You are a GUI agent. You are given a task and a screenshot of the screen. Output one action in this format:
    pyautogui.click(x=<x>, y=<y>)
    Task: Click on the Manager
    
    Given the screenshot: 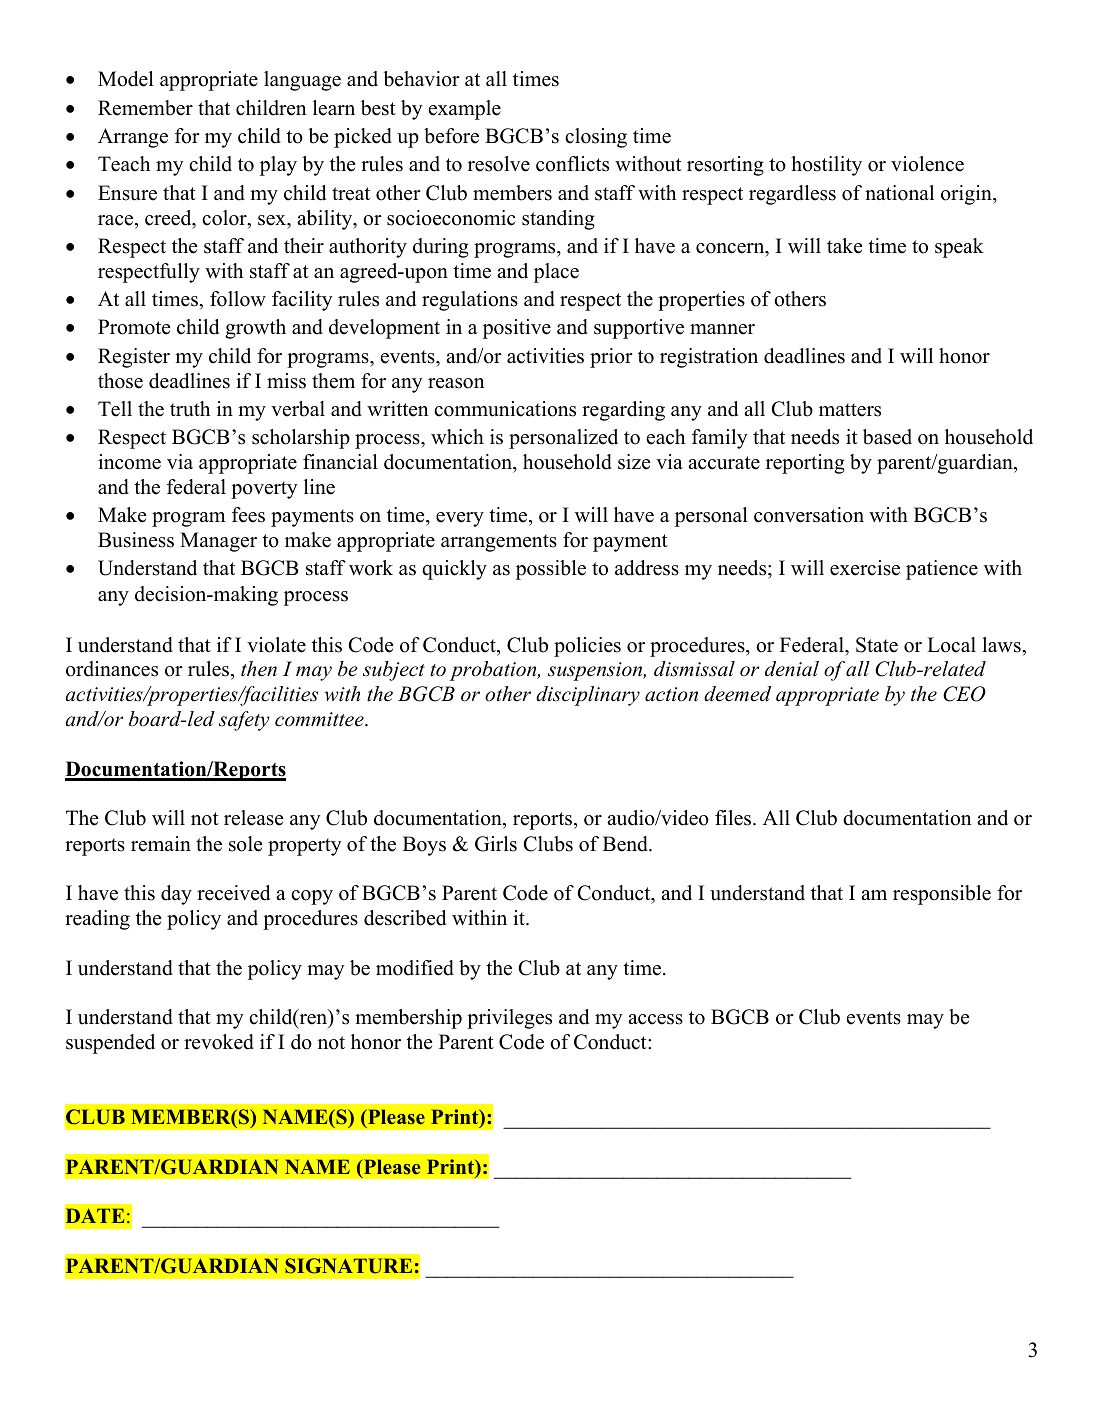 What is the action you would take?
    pyautogui.click(x=218, y=542)
